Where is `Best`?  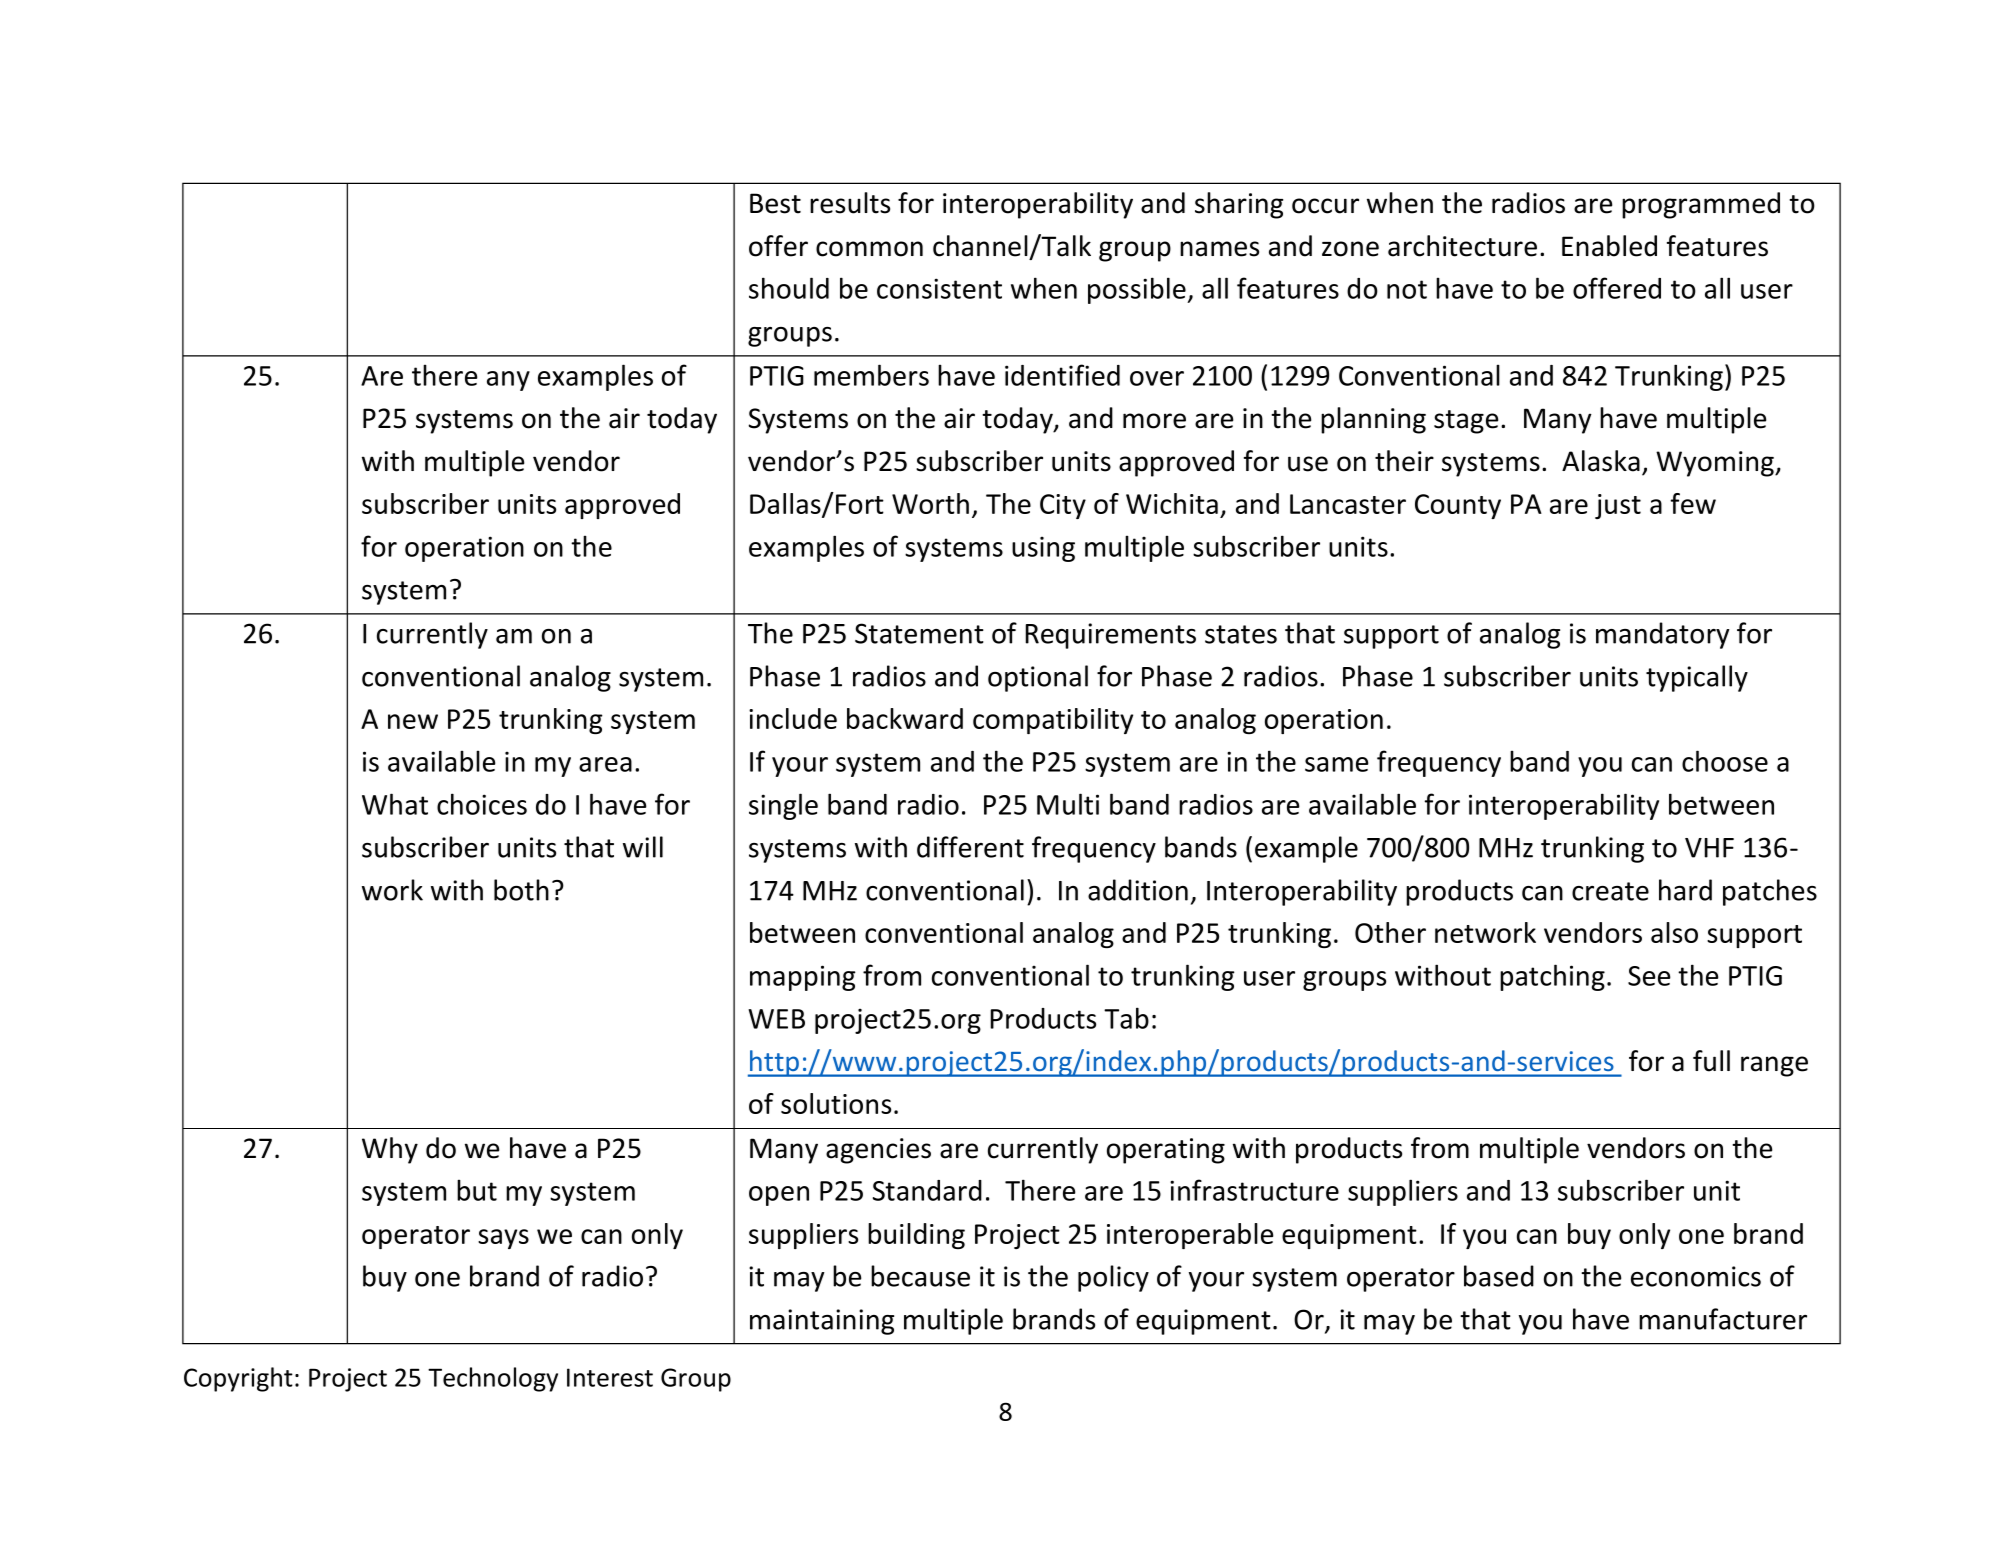
Best is located at coordinates (775, 203).
